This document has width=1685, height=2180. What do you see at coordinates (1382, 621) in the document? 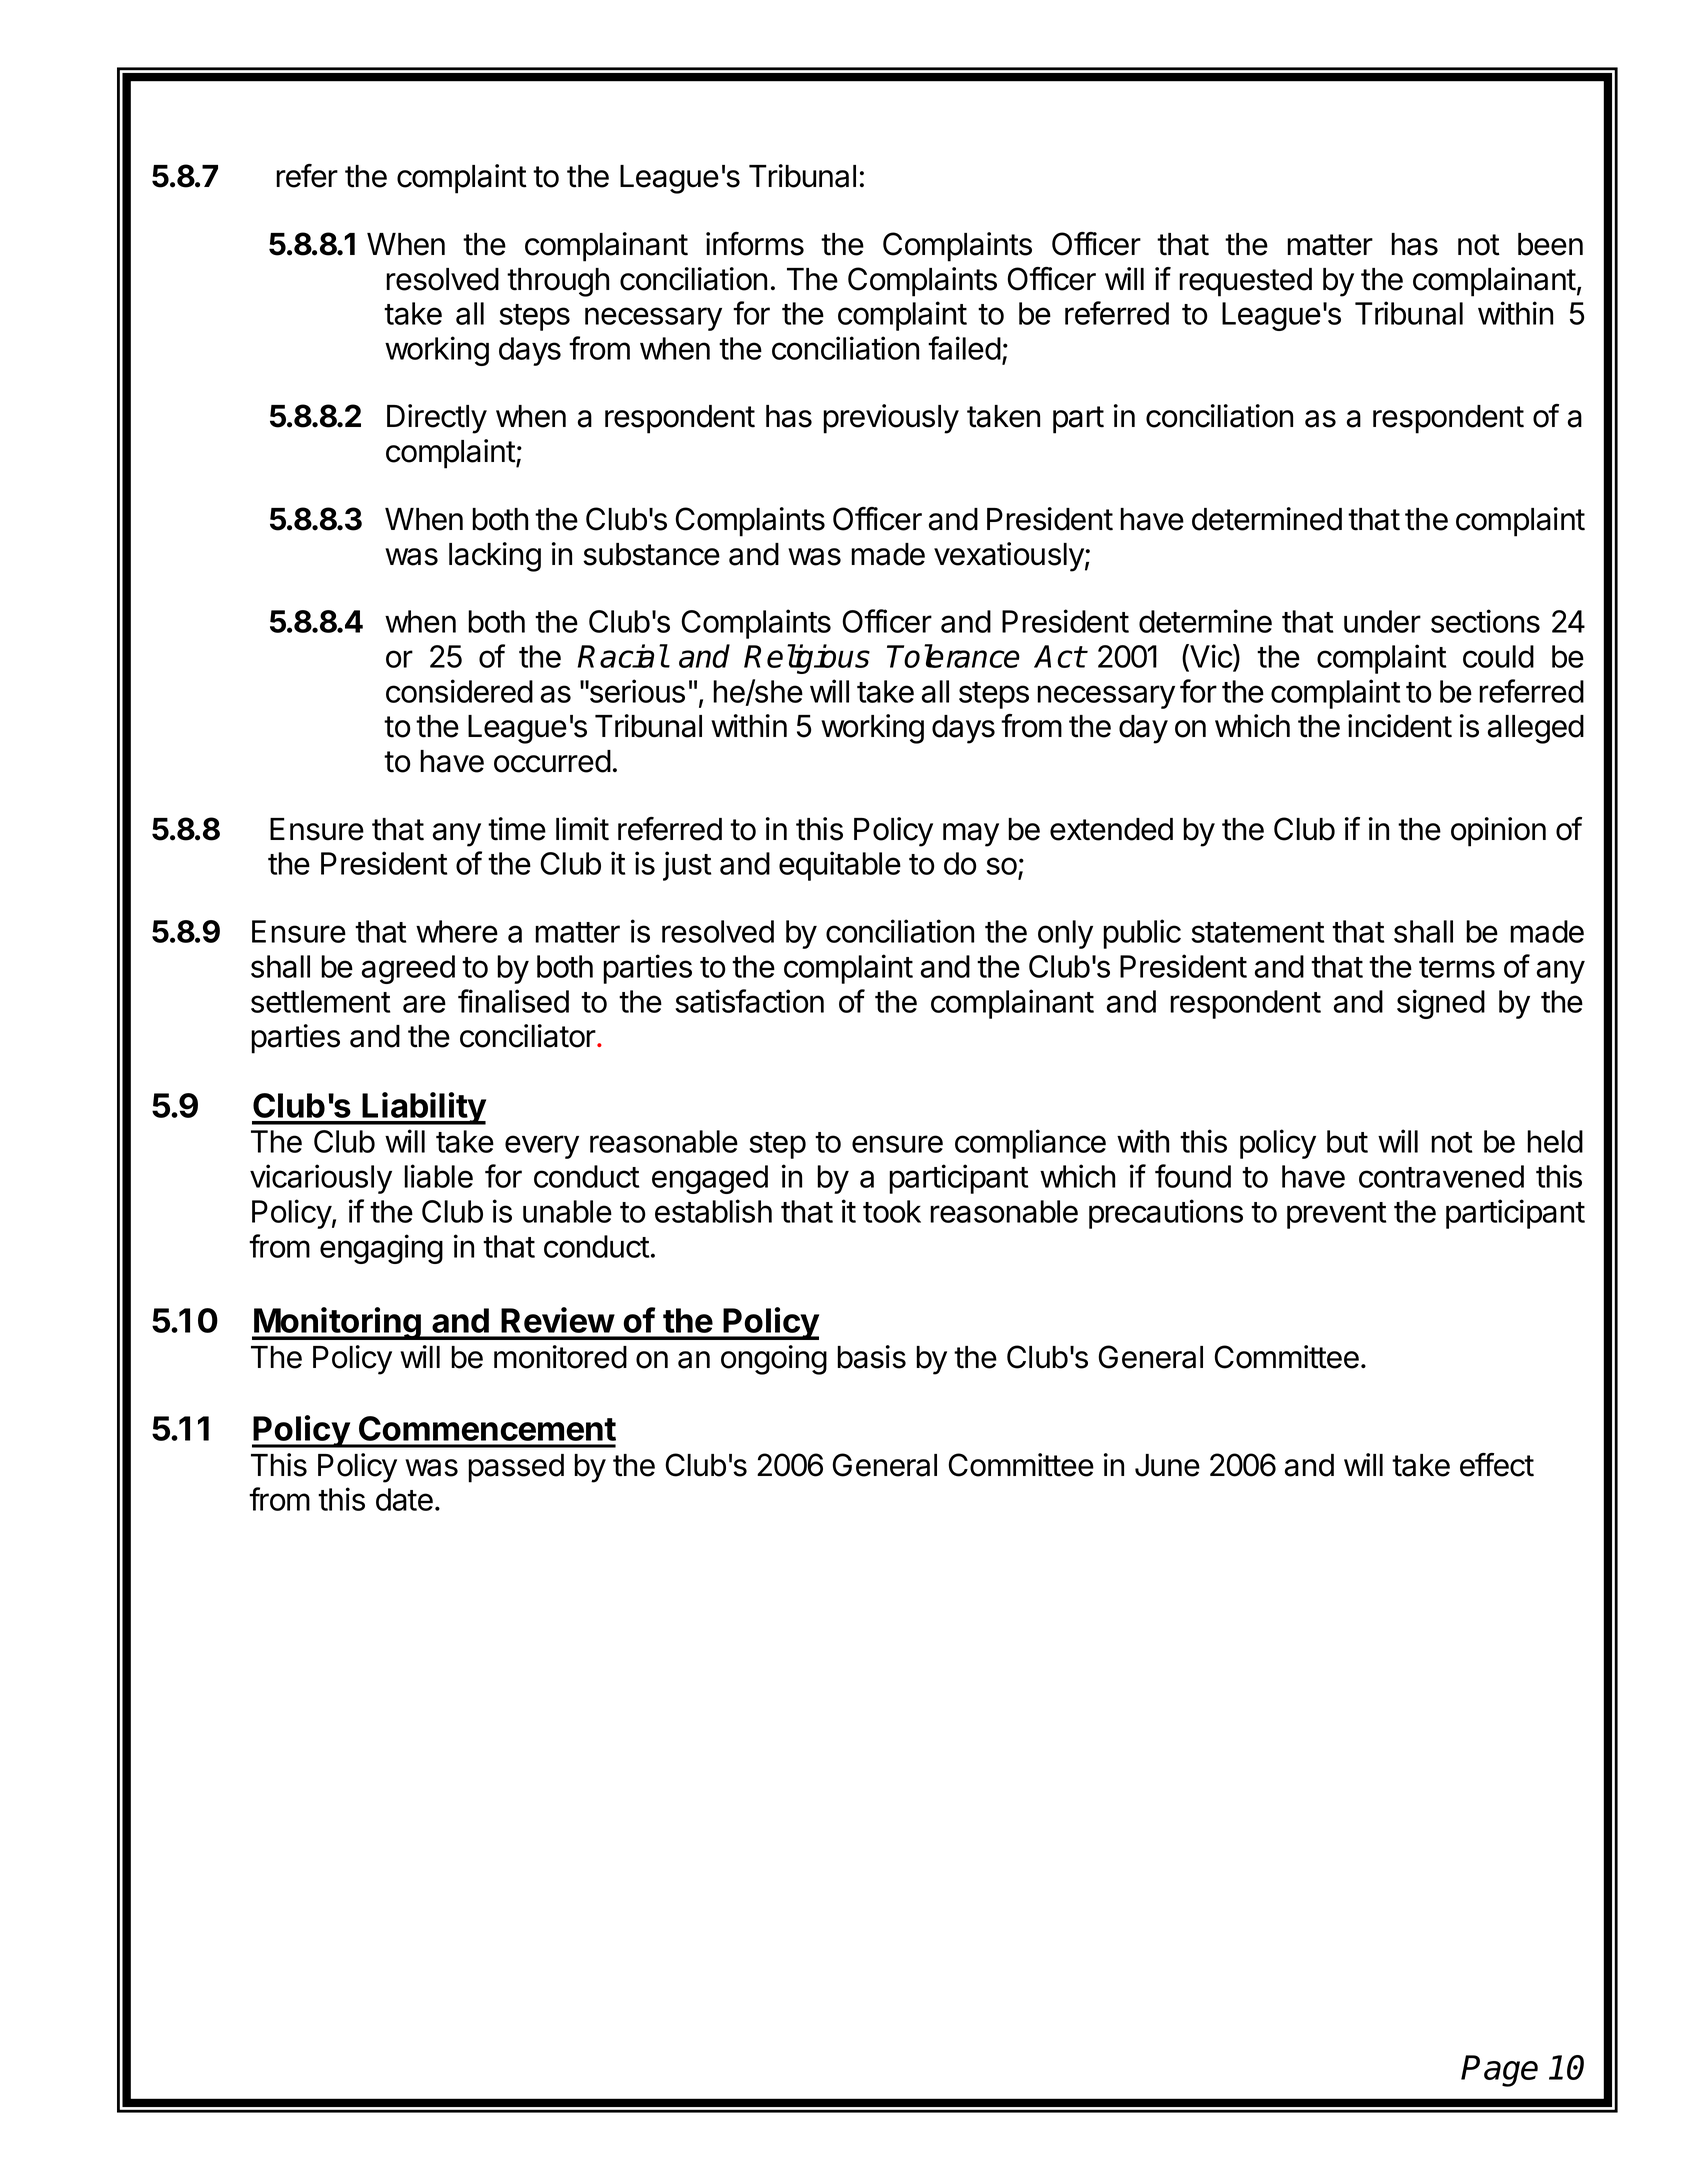
I see `under` at bounding box center [1382, 621].
